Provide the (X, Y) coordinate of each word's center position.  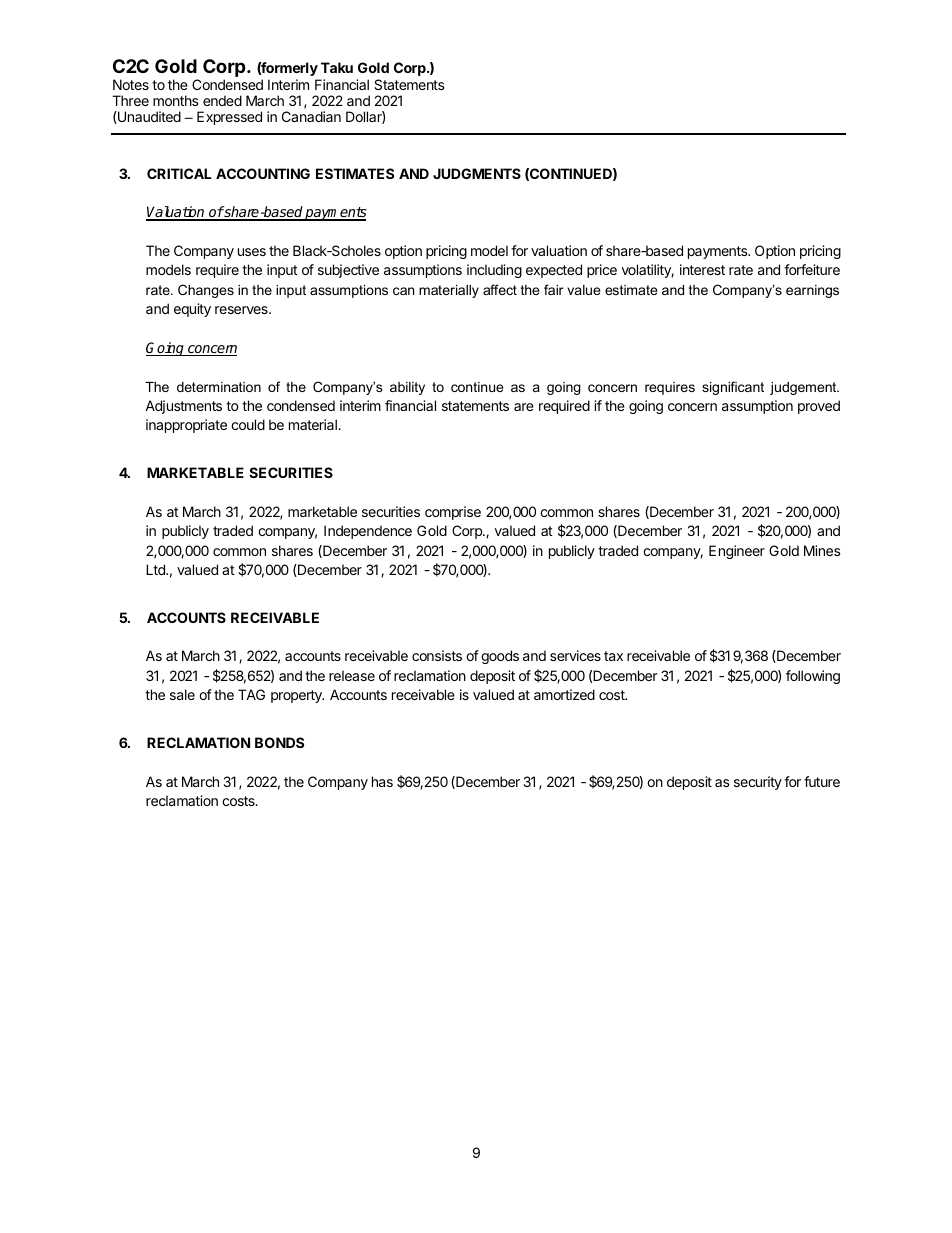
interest (702, 269)
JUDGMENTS (477, 173)
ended (222, 100)
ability (407, 388)
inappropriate (186, 426)
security (758, 783)
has (382, 781)
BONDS (279, 742)
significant (733, 388)
